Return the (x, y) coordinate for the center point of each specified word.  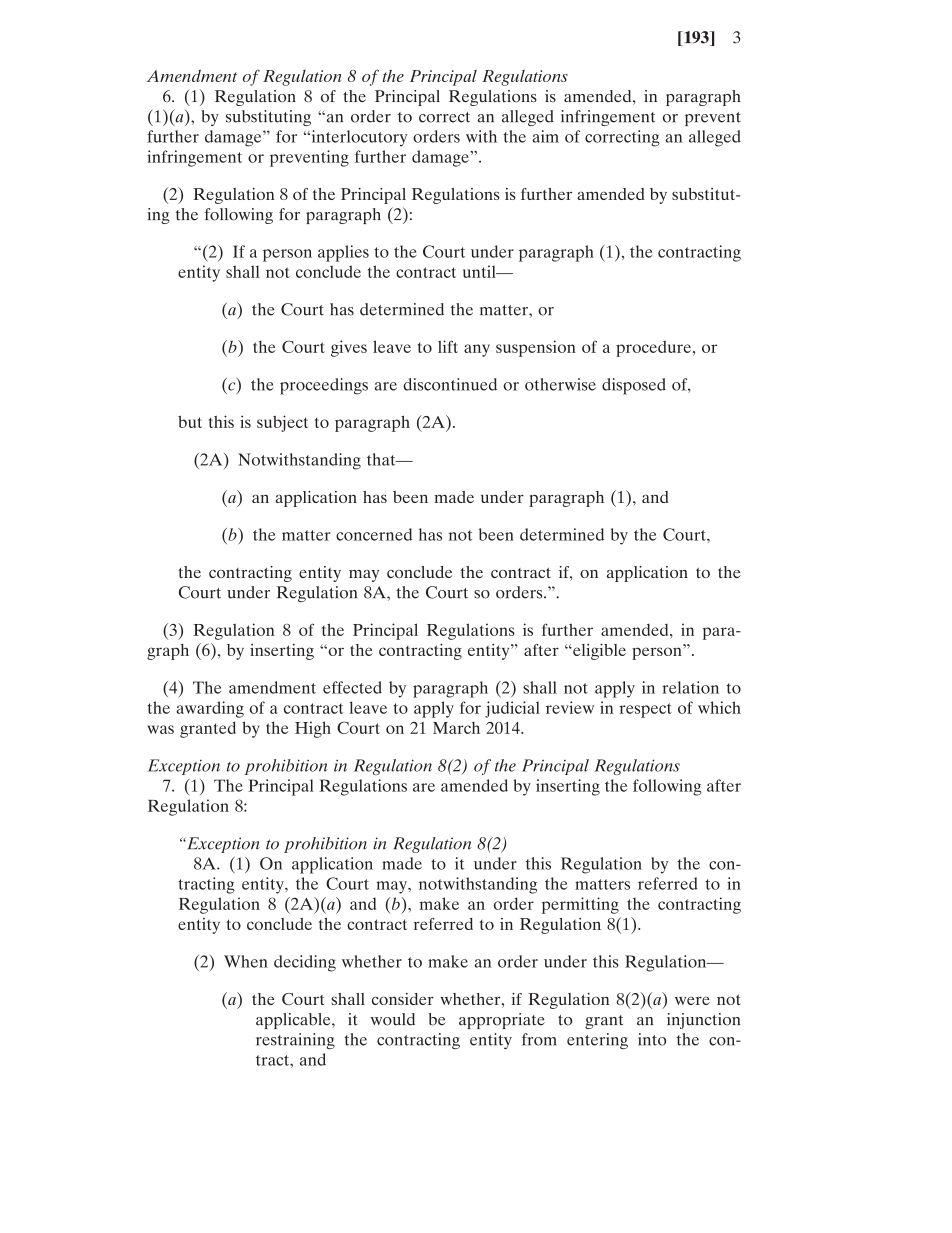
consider (403, 999)
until (480, 271)
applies (343, 253)
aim (545, 136)
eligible (598, 651)
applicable (294, 1021)
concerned (374, 534)
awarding (210, 709)
